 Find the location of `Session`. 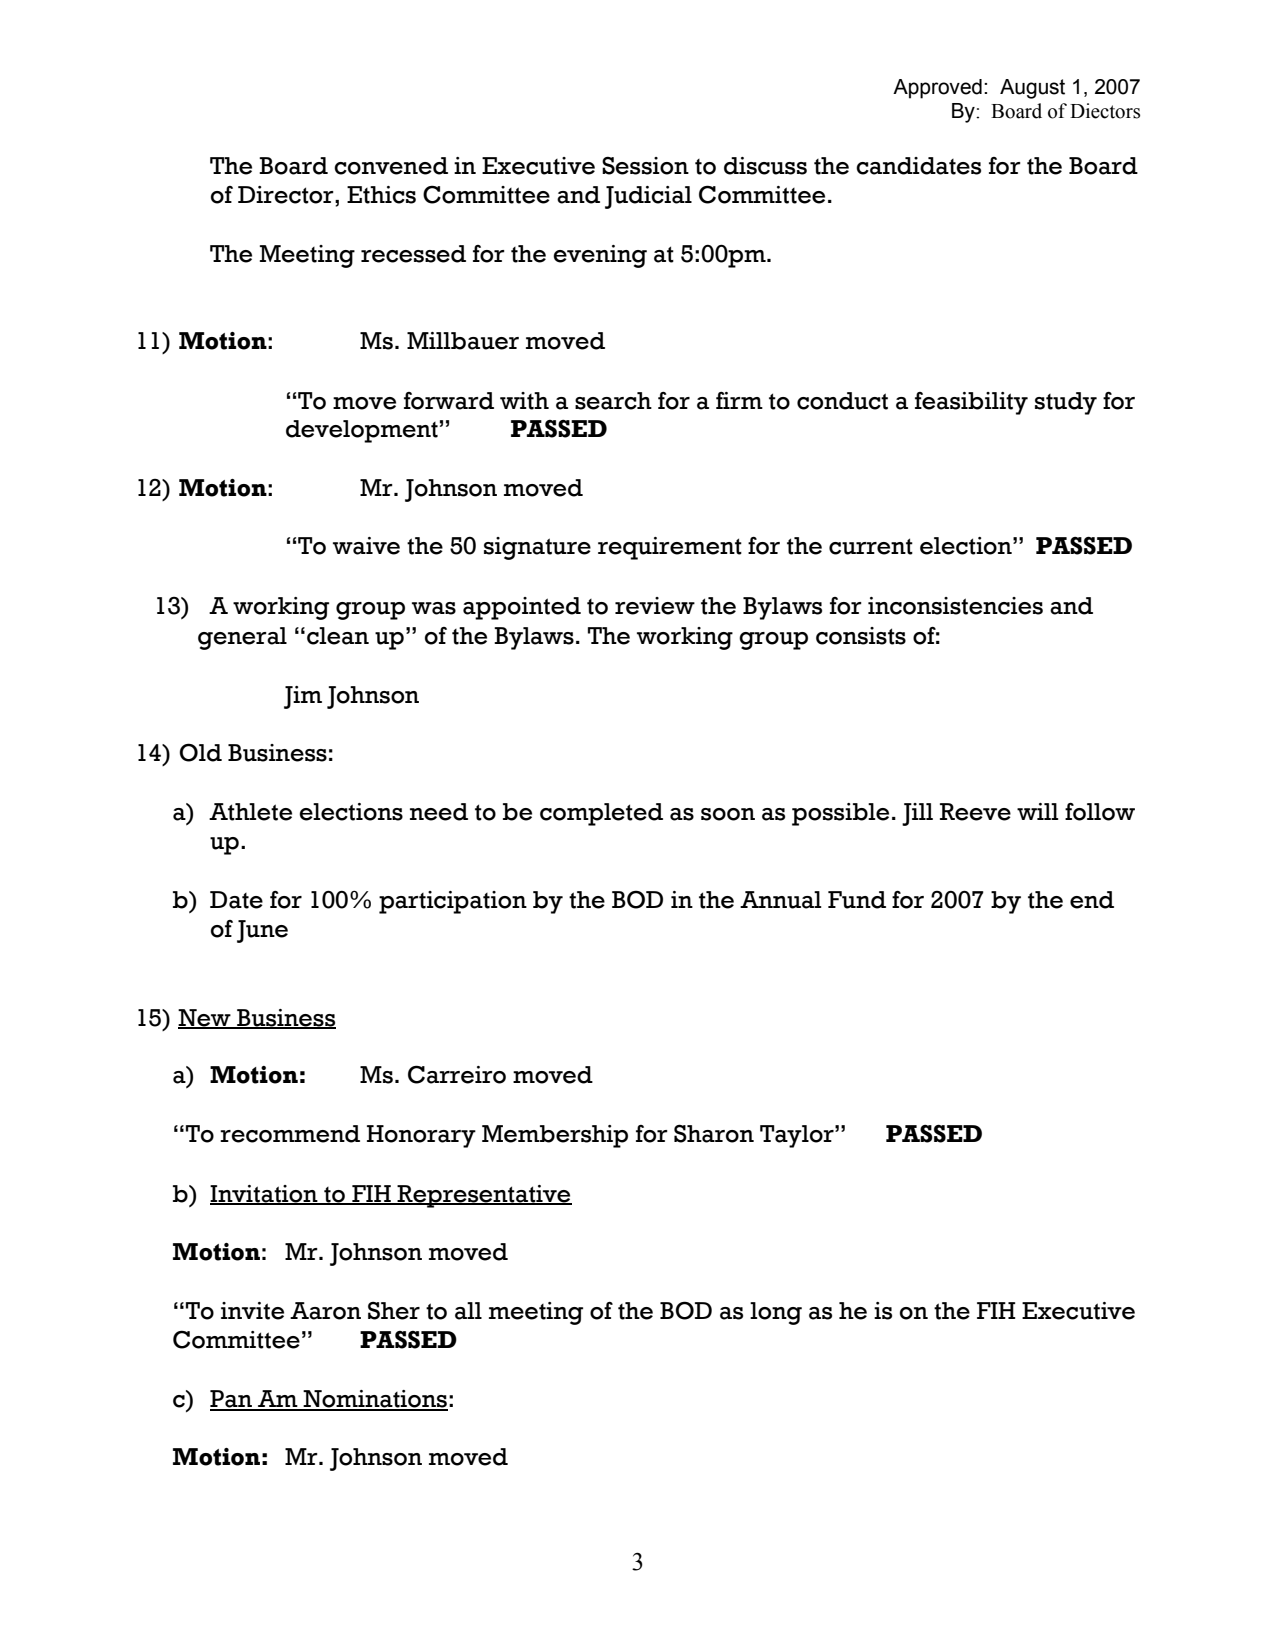

Session is located at coordinates (645, 166).
